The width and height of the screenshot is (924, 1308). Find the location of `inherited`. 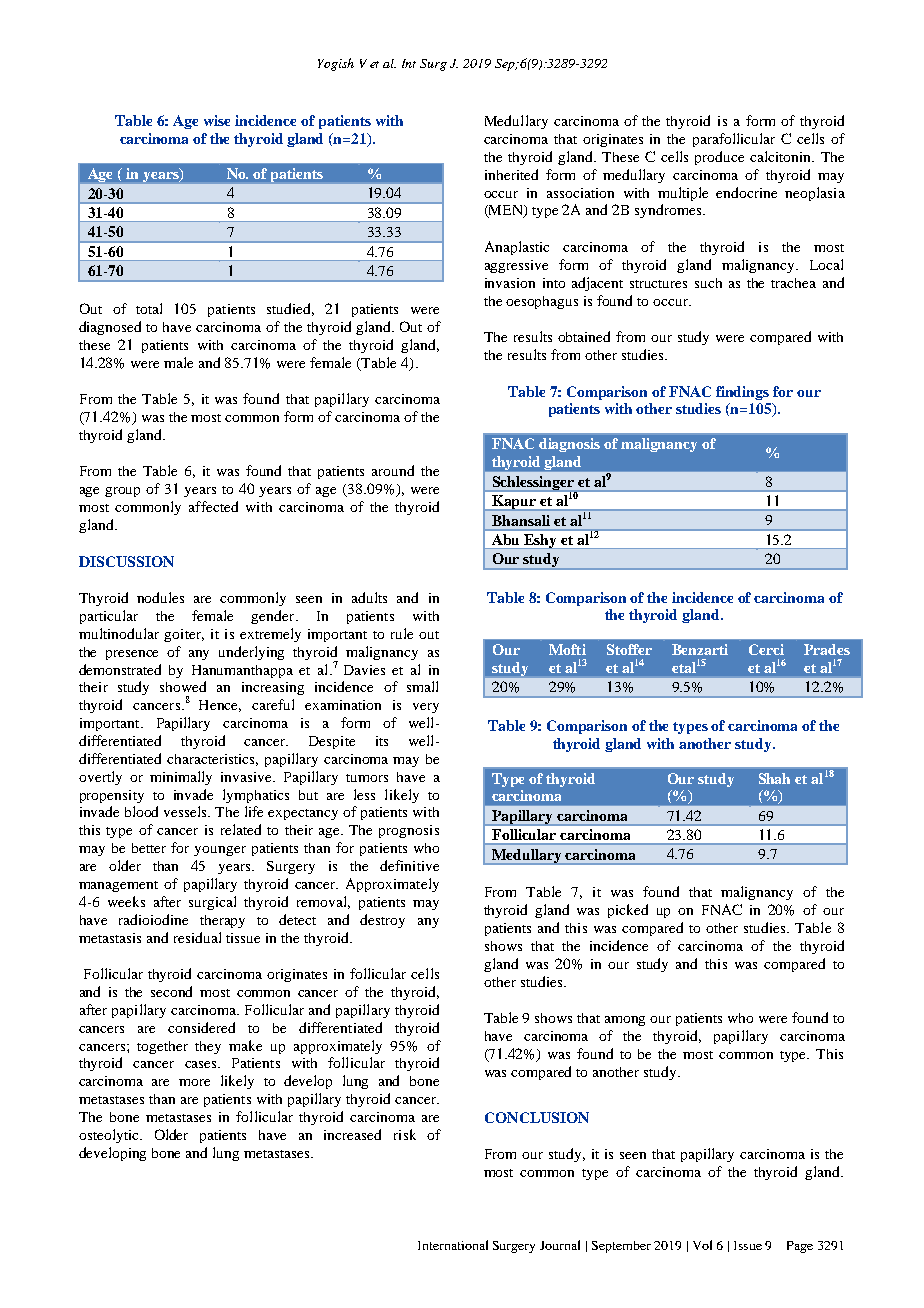

inherited is located at coordinates (511, 174).
